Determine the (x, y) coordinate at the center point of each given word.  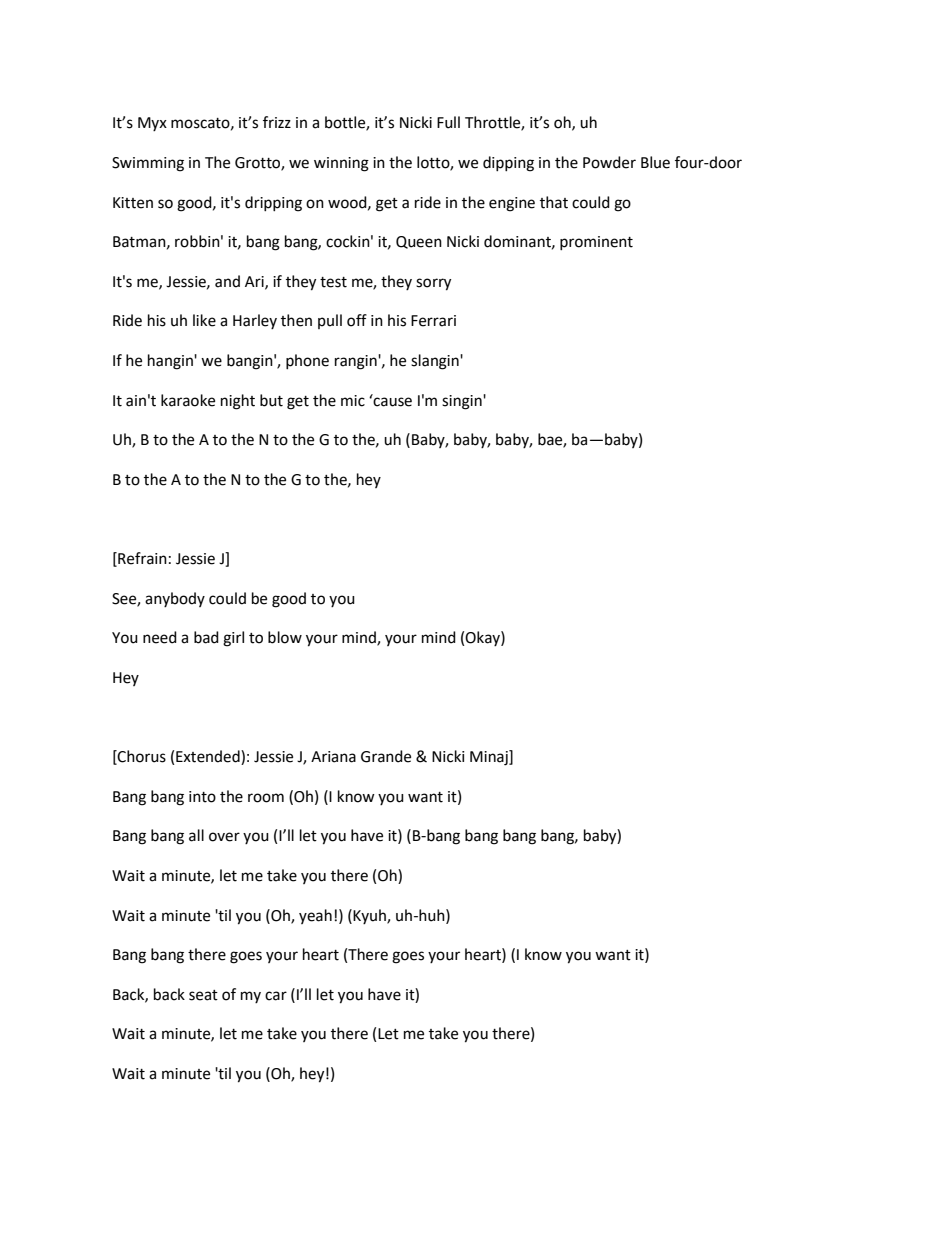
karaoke (188, 400)
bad (206, 637)
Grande (386, 756)
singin (463, 402)
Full (448, 122)
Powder (609, 162)
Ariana (333, 757)
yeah (315, 916)
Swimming (148, 164)
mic (353, 401)
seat (203, 995)
